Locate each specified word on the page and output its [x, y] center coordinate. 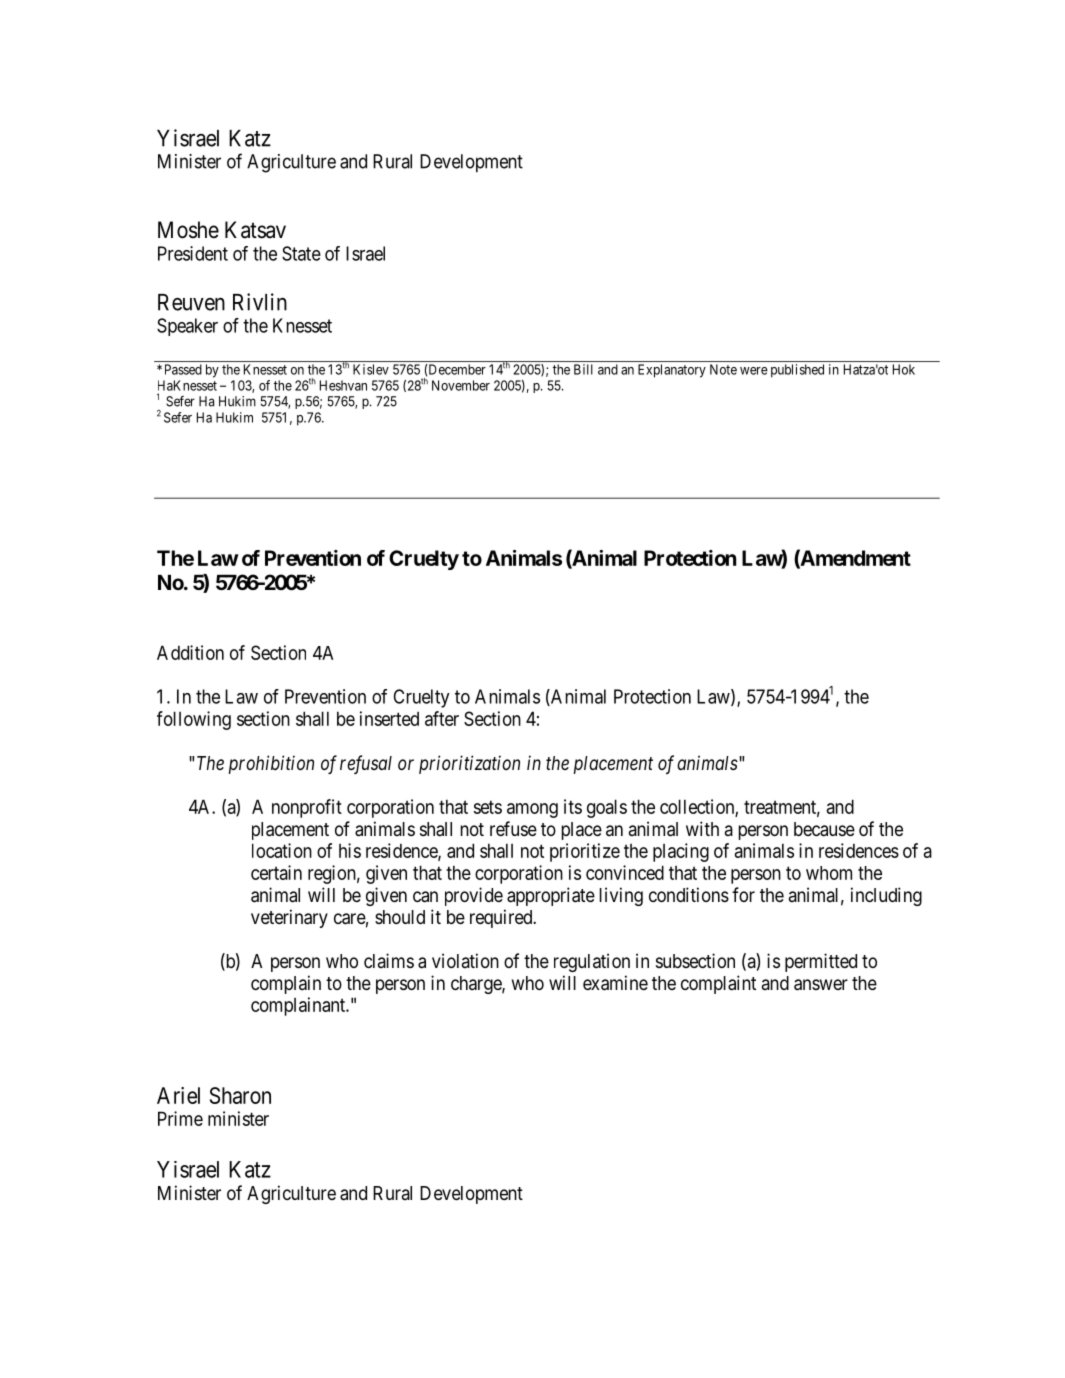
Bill [583, 369]
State [301, 253]
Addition [190, 652]
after [442, 718]
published [797, 371]
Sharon [240, 1095]
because [824, 829]
